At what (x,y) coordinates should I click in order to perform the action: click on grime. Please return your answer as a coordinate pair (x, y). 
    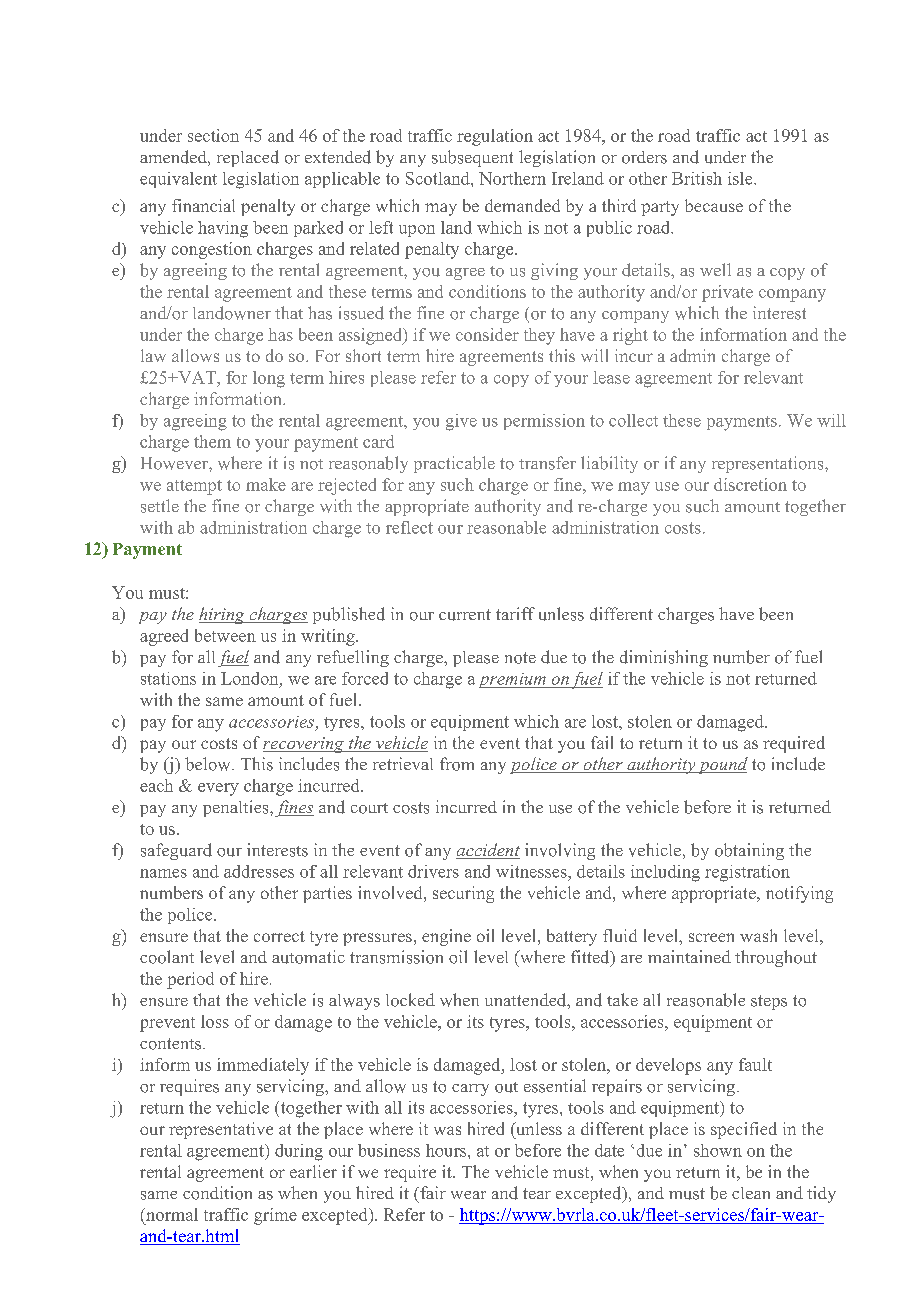
    Looking at the image, I should click on (275, 1216).
